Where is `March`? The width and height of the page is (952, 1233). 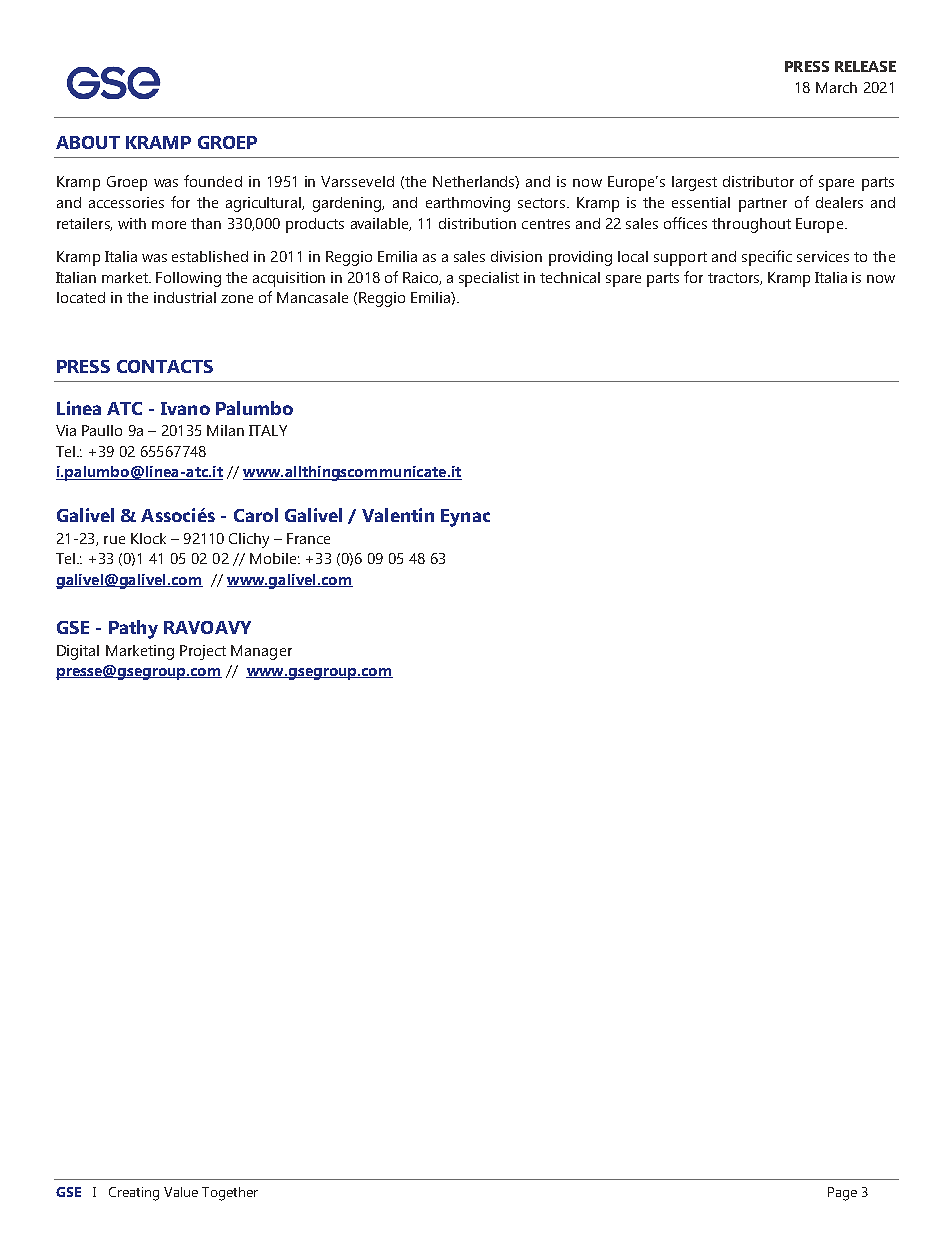 March is located at coordinates (836, 87).
